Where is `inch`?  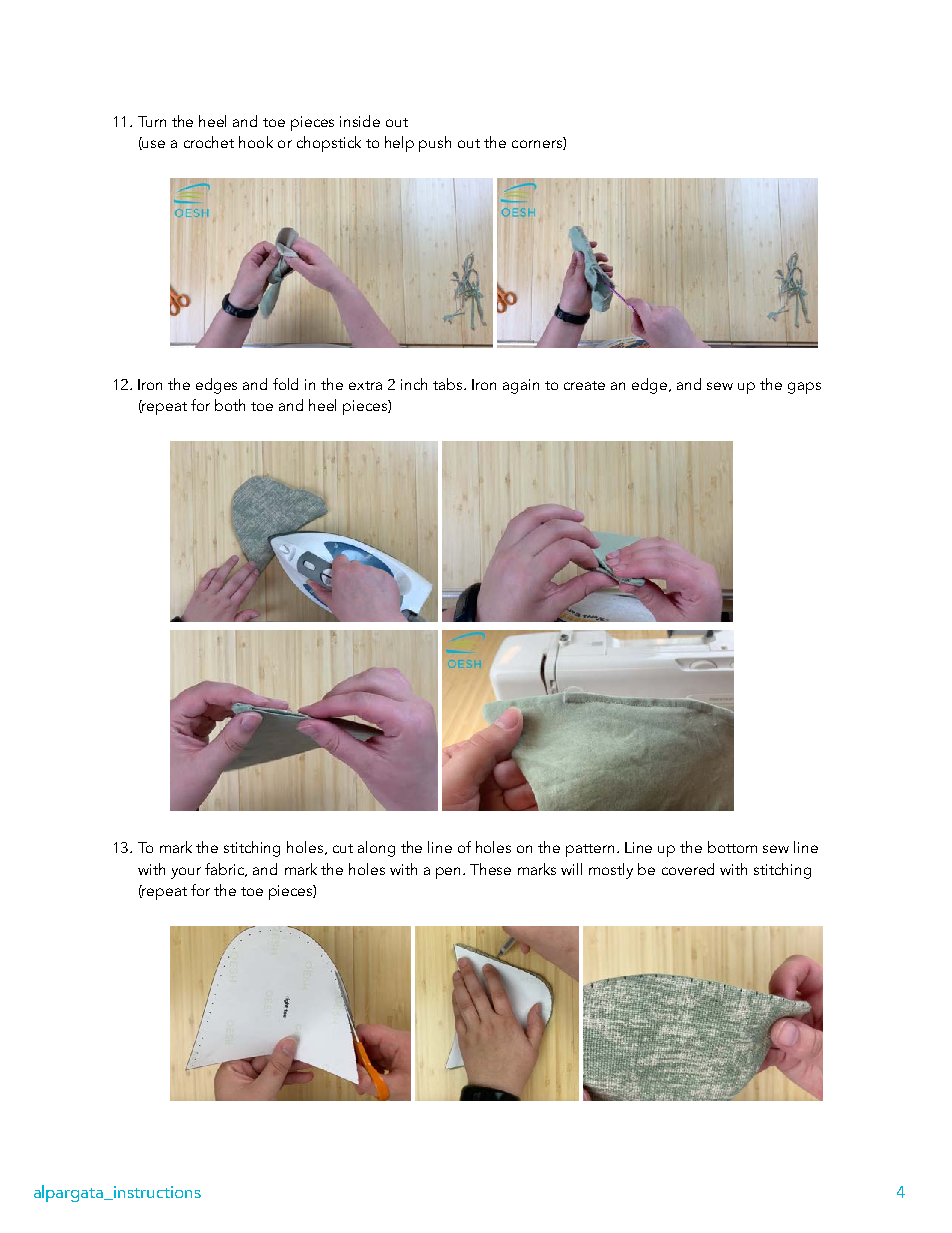 inch is located at coordinates (414, 384).
